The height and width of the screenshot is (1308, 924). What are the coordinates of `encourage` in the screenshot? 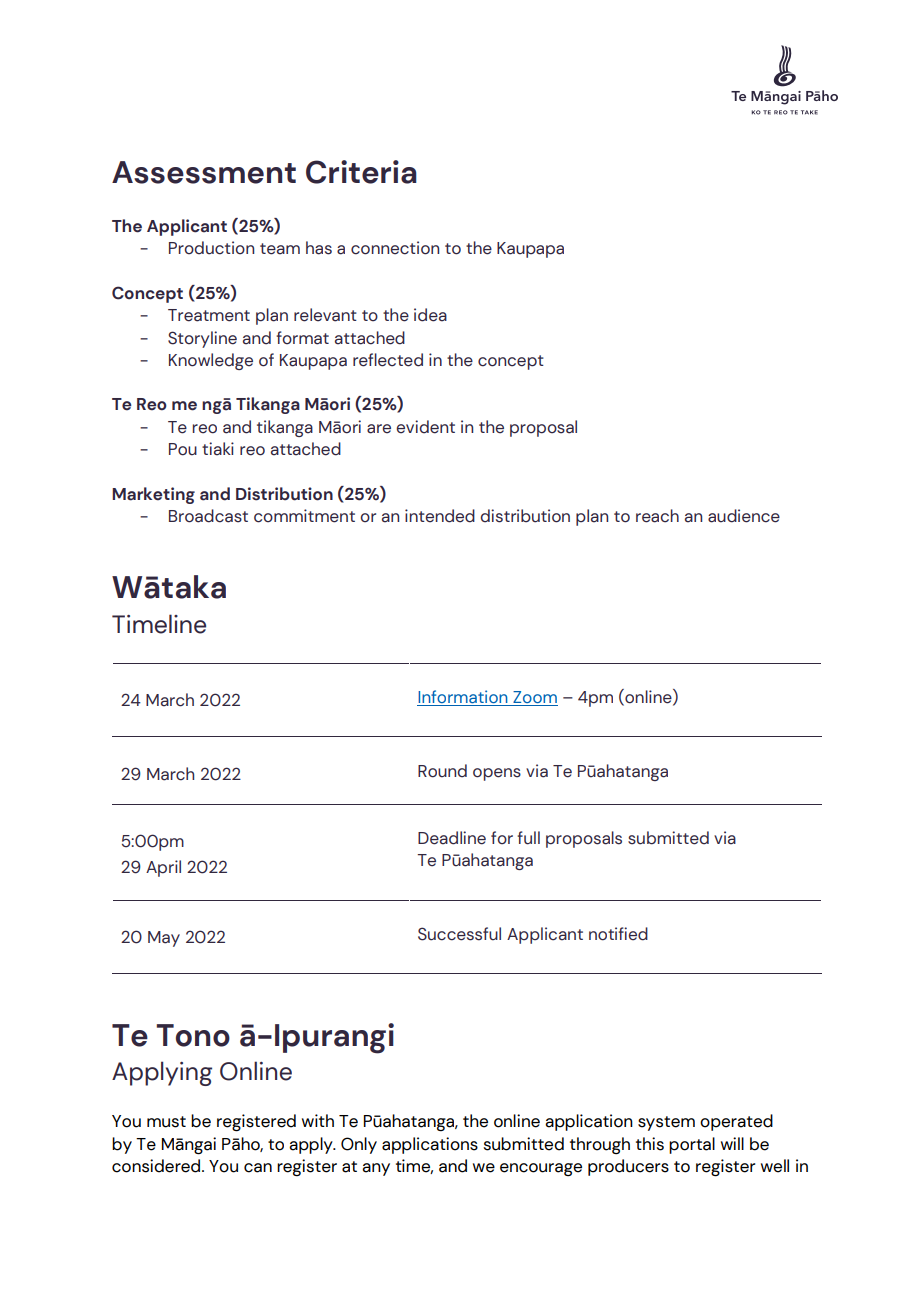 It's located at (541, 1169).
